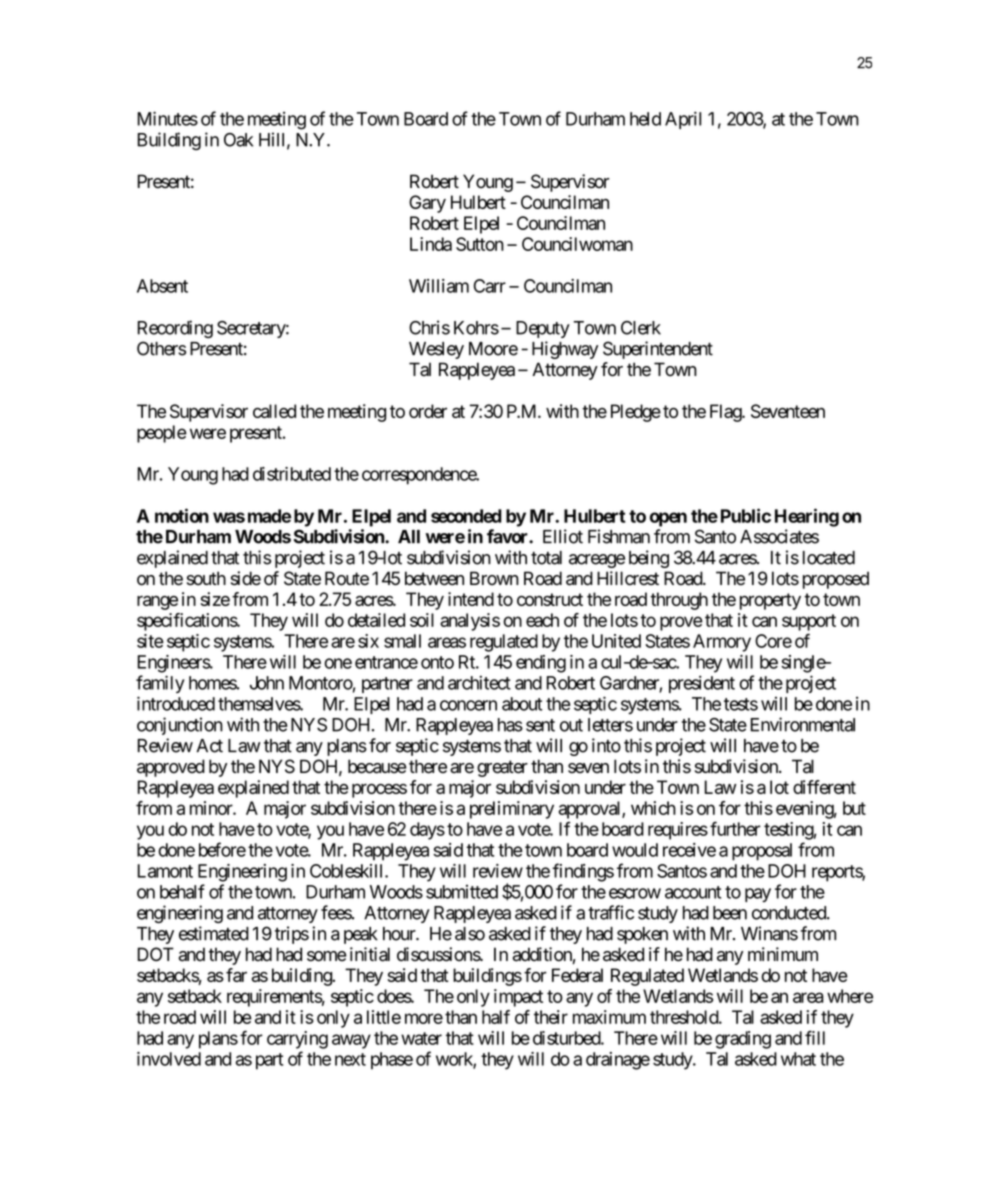 The height and width of the screenshot is (1199, 1008). Describe the element at coordinates (427, 204) in the screenshot. I see `Gary` at that location.
